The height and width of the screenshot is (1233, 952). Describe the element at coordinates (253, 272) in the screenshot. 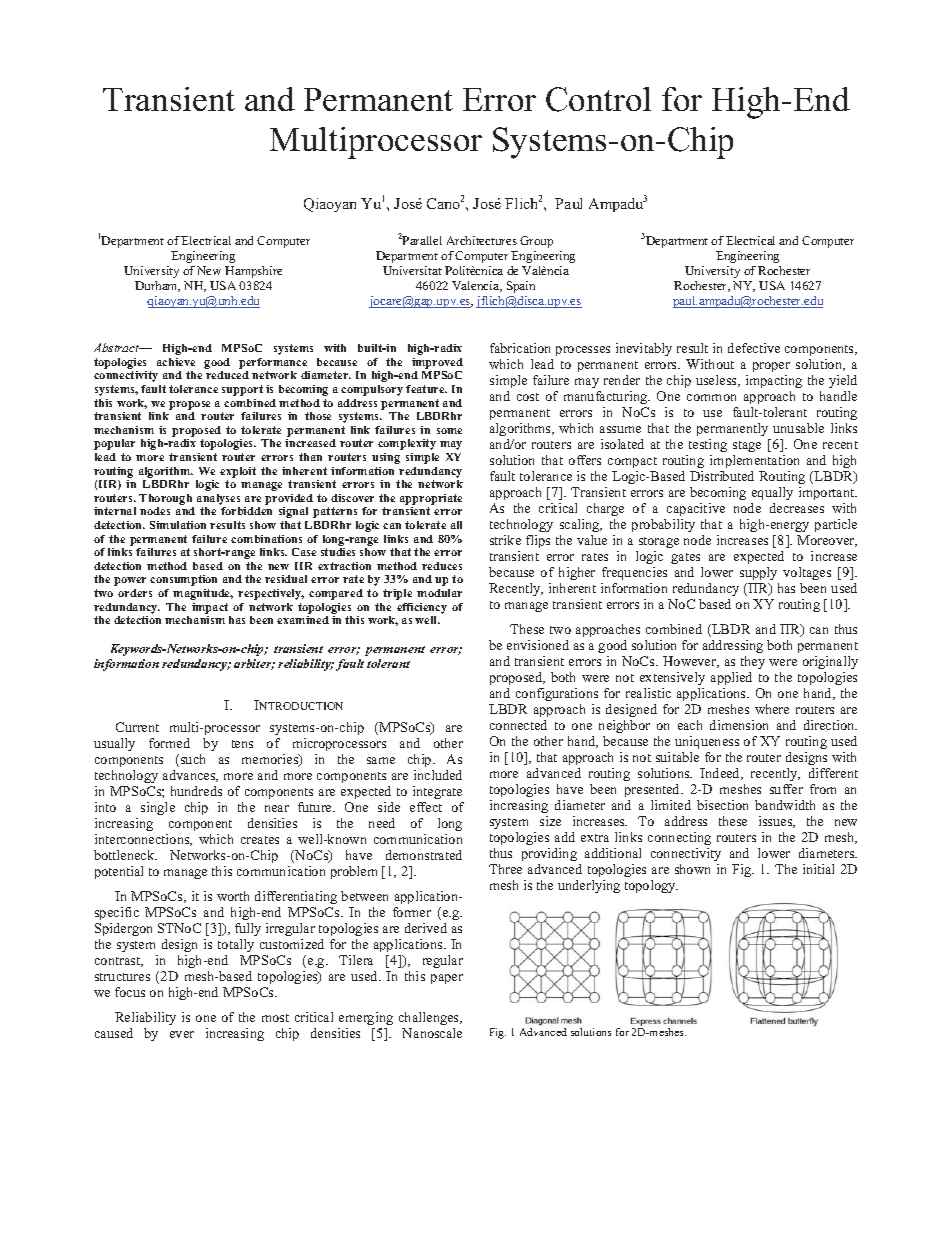

I see `Hampshire` at that location.
